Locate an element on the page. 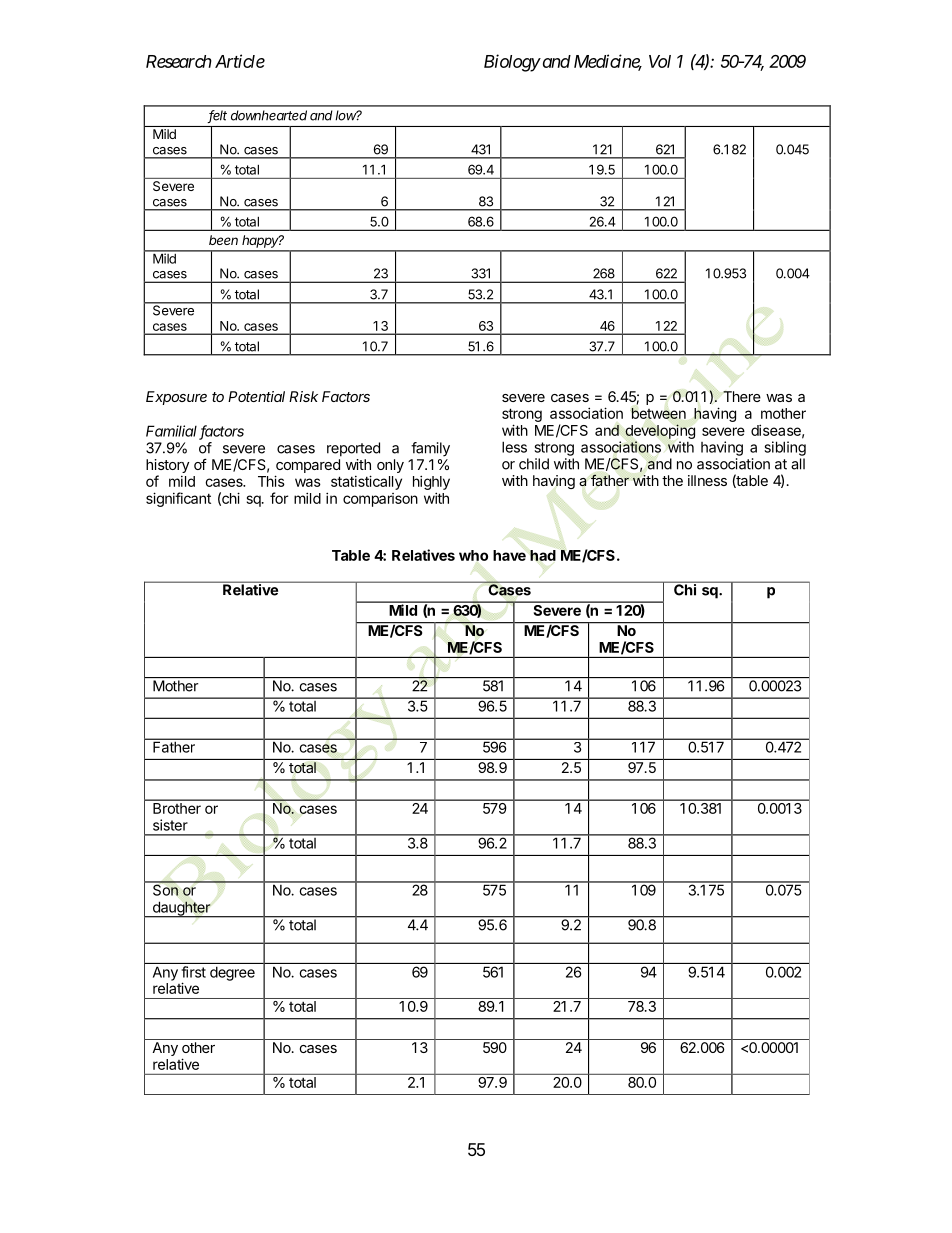 This image has height=1233, width=952. been is located at coordinates (223, 240).
